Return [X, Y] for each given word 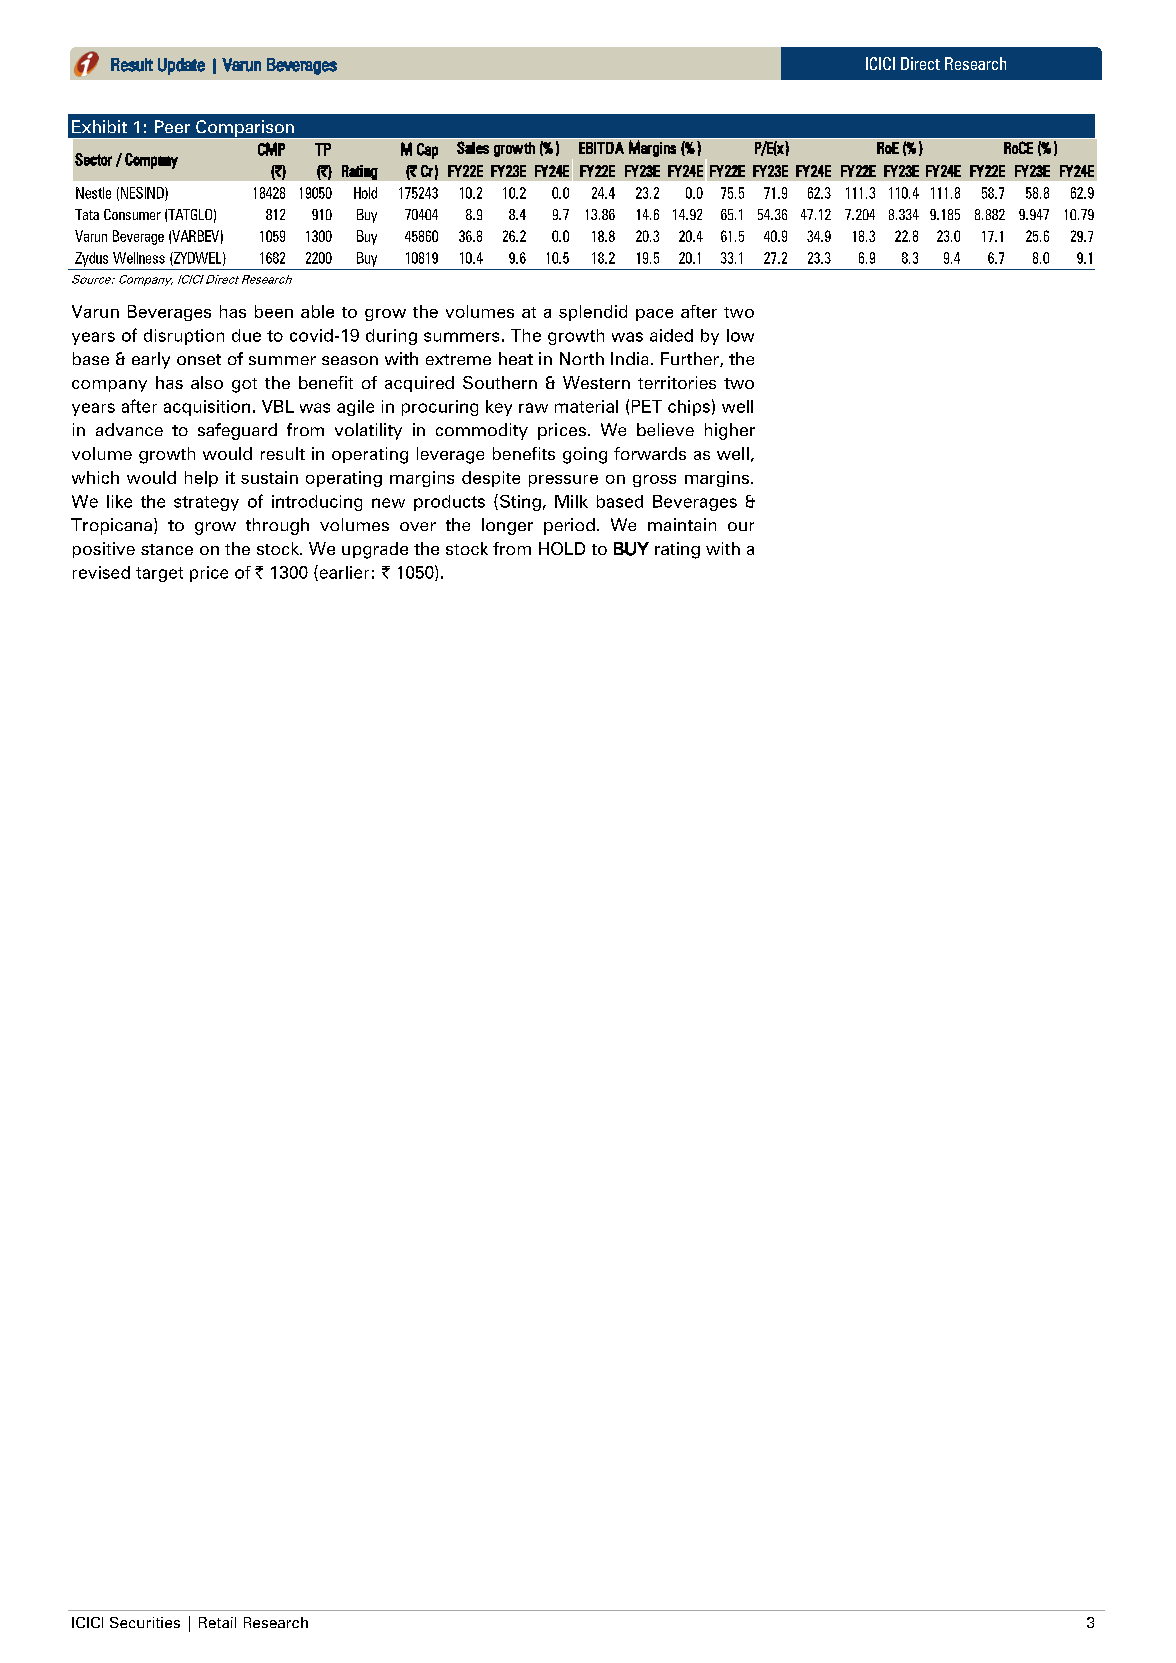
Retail [217, 1622]
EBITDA [601, 148]
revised [101, 572]
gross [654, 481]
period [569, 526]
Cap [427, 151]
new [388, 503]
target [159, 574]
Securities [145, 1622]
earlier [343, 573]
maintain [682, 524]
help [201, 479]
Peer [172, 126]
